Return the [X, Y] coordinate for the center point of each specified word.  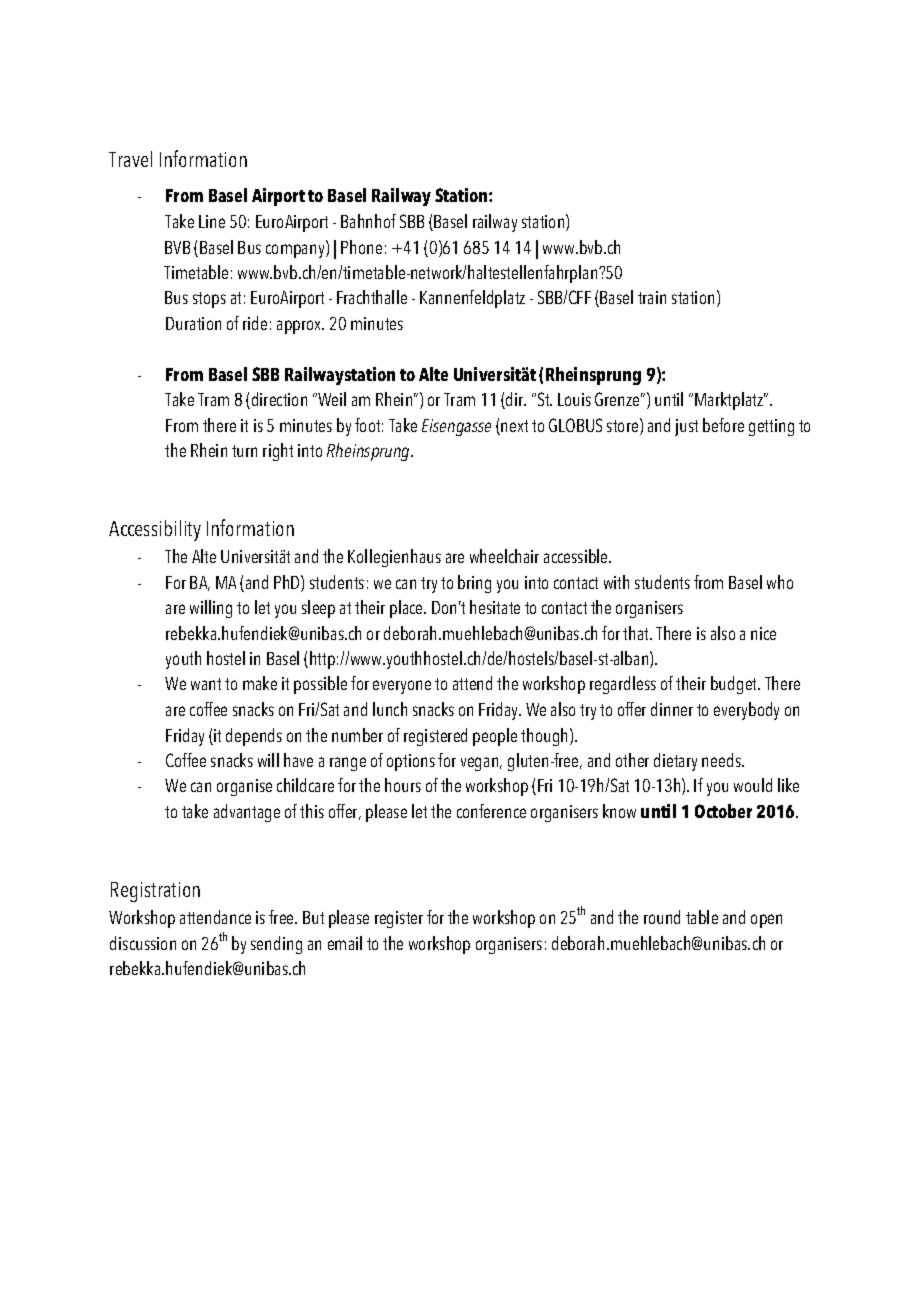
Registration [155, 892]
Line [212, 221]
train [652, 297]
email [345, 943]
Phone [361, 247]
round [662, 917]
